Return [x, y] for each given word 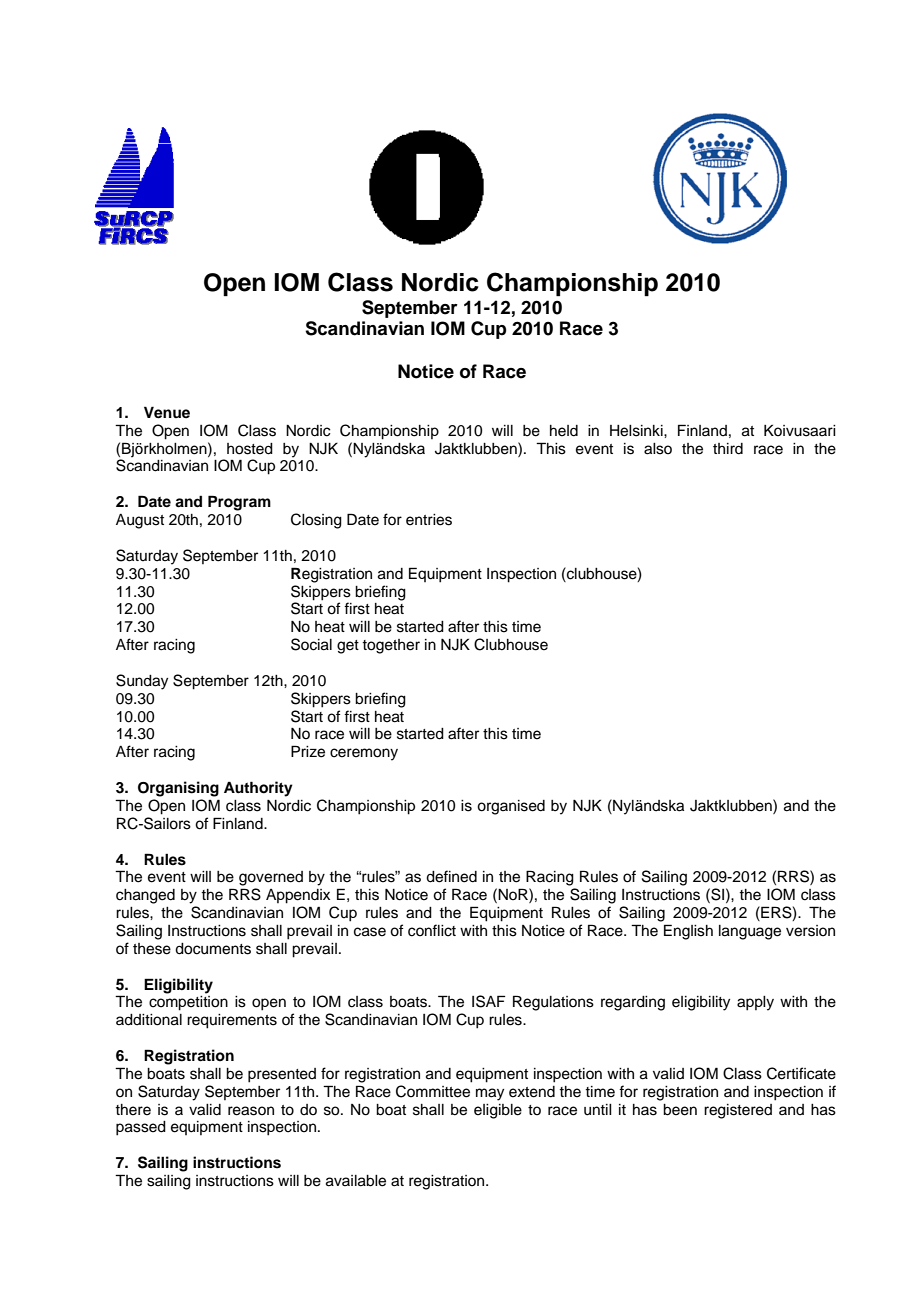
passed [141, 1128]
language [750, 932]
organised [511, 807]
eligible [498, 1111]
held [564, 431]
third [728, 449]
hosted [250, 449]
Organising [178, 789]
